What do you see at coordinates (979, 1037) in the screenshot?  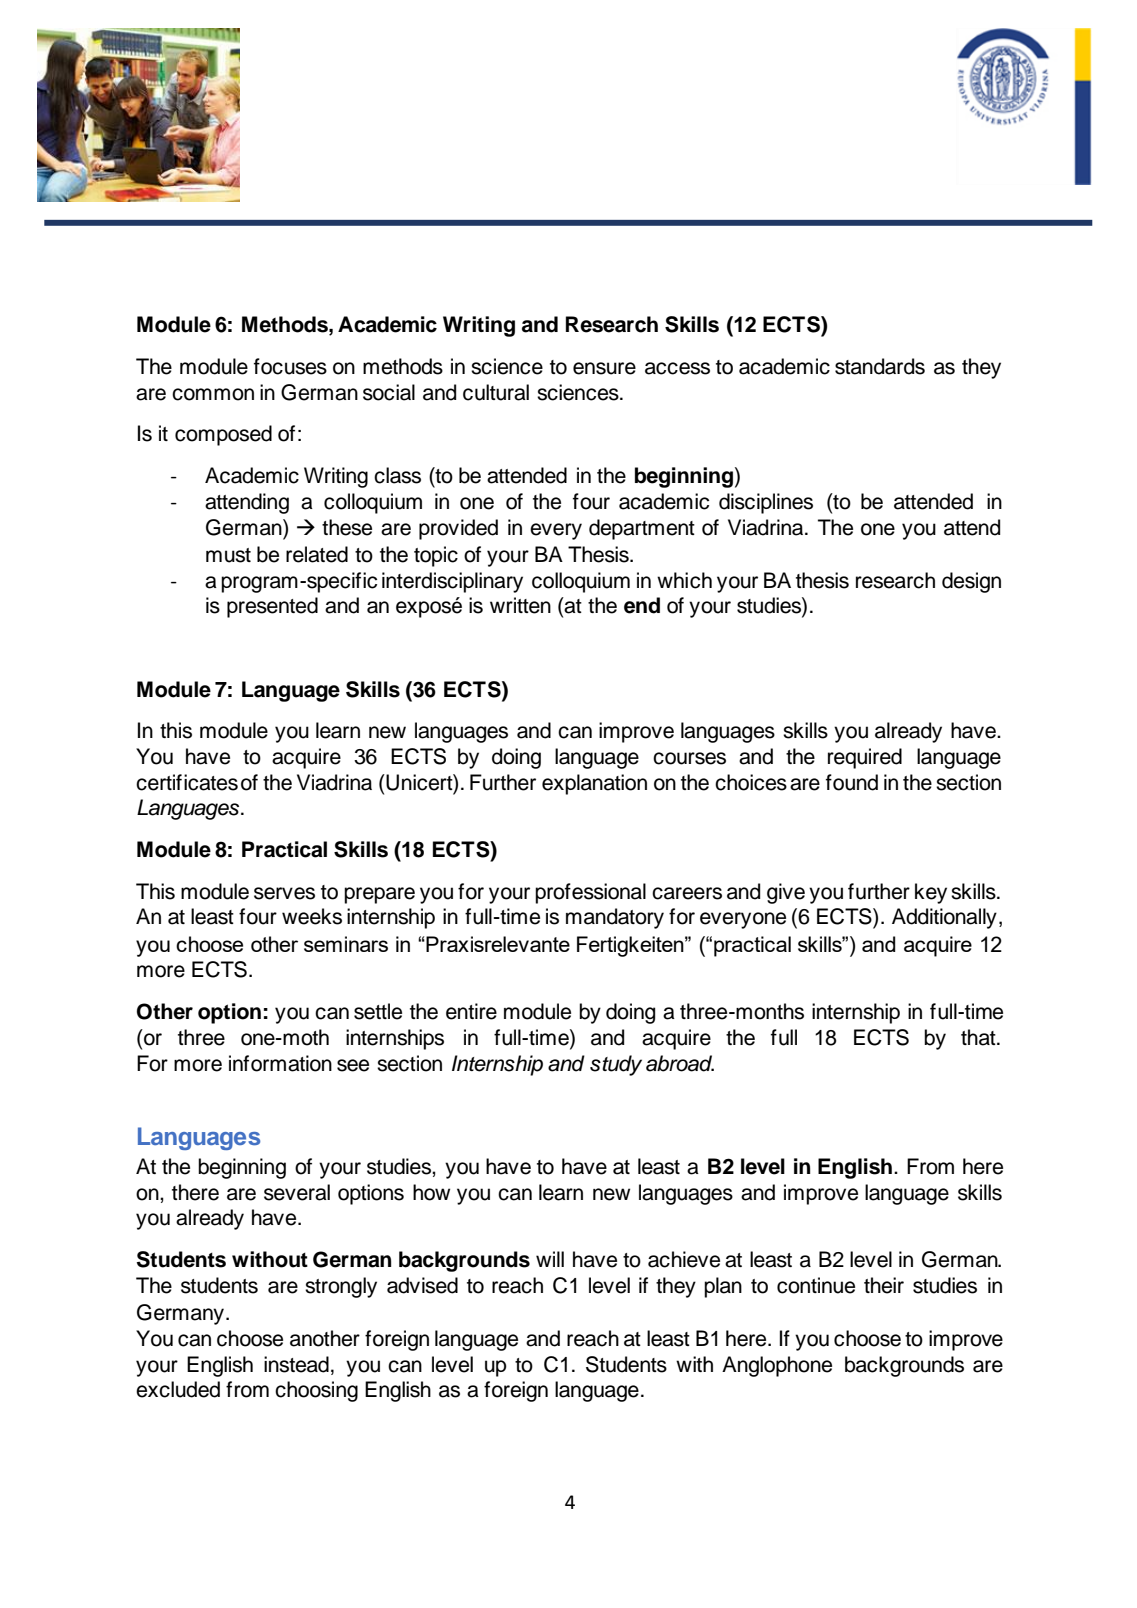 I see `that` at bounding box center [979, 1037].
